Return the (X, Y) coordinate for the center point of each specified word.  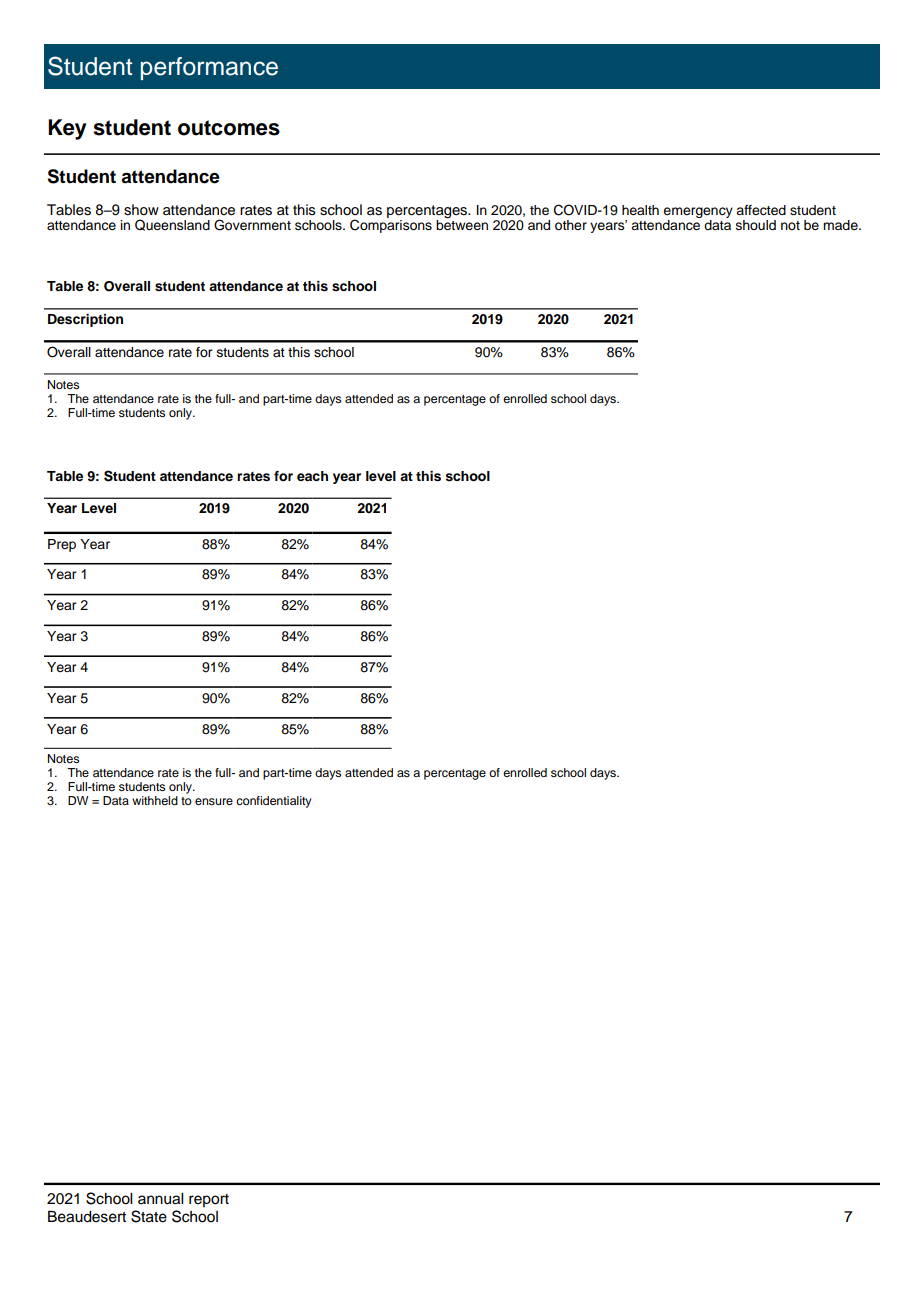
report (209, 1200)
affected (761, 210)
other (571, 225)
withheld (155, 800)
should (756, 225)
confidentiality (274, 802)
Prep (62, 545)
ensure (214, 801)
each (312, 476)
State (149, 1216)
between (462, 224)
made (841, 225)
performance (209, 68)
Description (85, 320)
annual (160, 1199)
